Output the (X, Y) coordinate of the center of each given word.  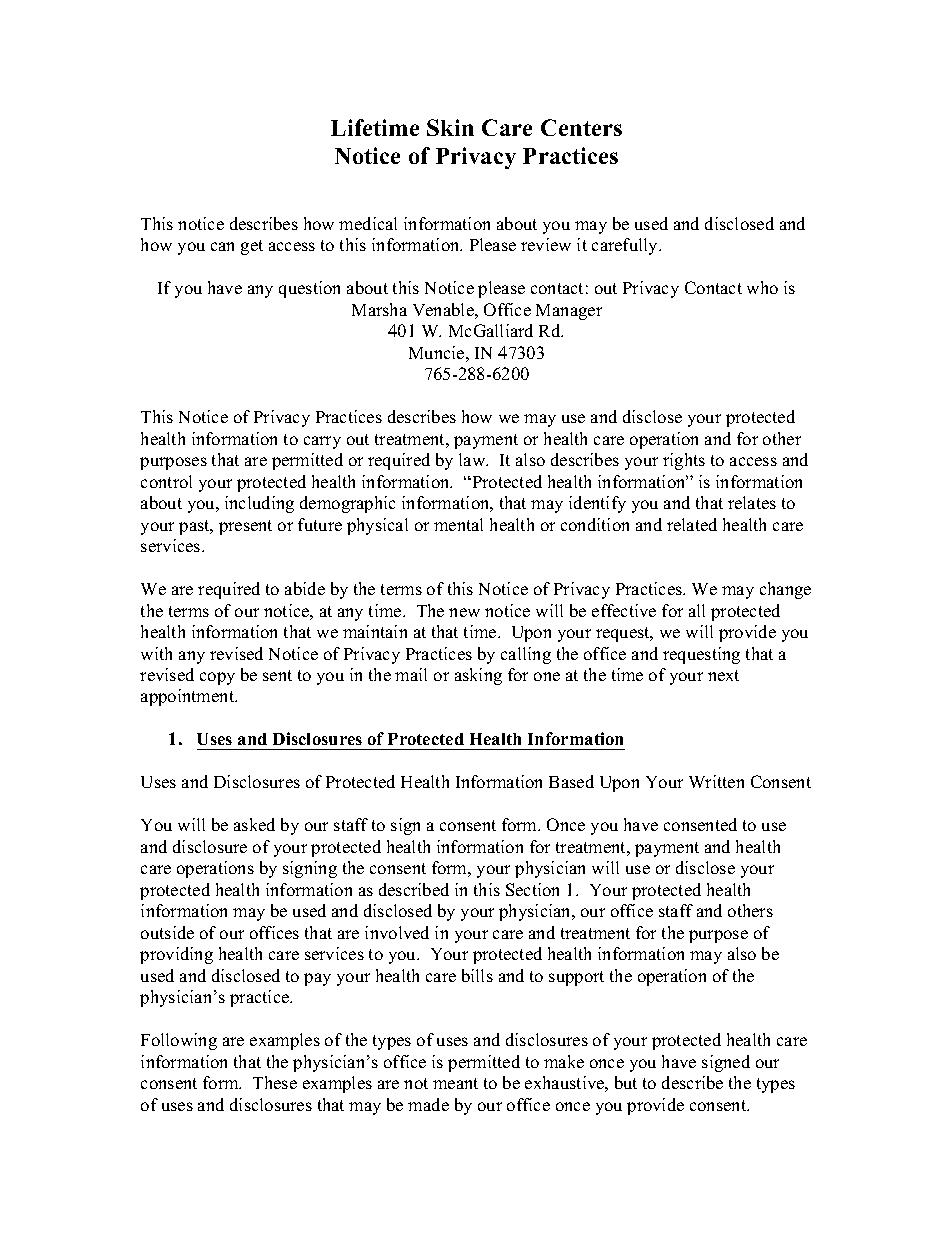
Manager (569, 312)
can (222, 246)
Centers (581, 127)
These (275, 1082)
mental (458, 524)
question (309, 289)
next (723, 675)
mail (411, 674)
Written (716, 781)
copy (217, 678)
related (692, 524)
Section (532, 889)
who (762, 287)
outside (167, 932)
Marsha (379, 309)
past (195, 527)
